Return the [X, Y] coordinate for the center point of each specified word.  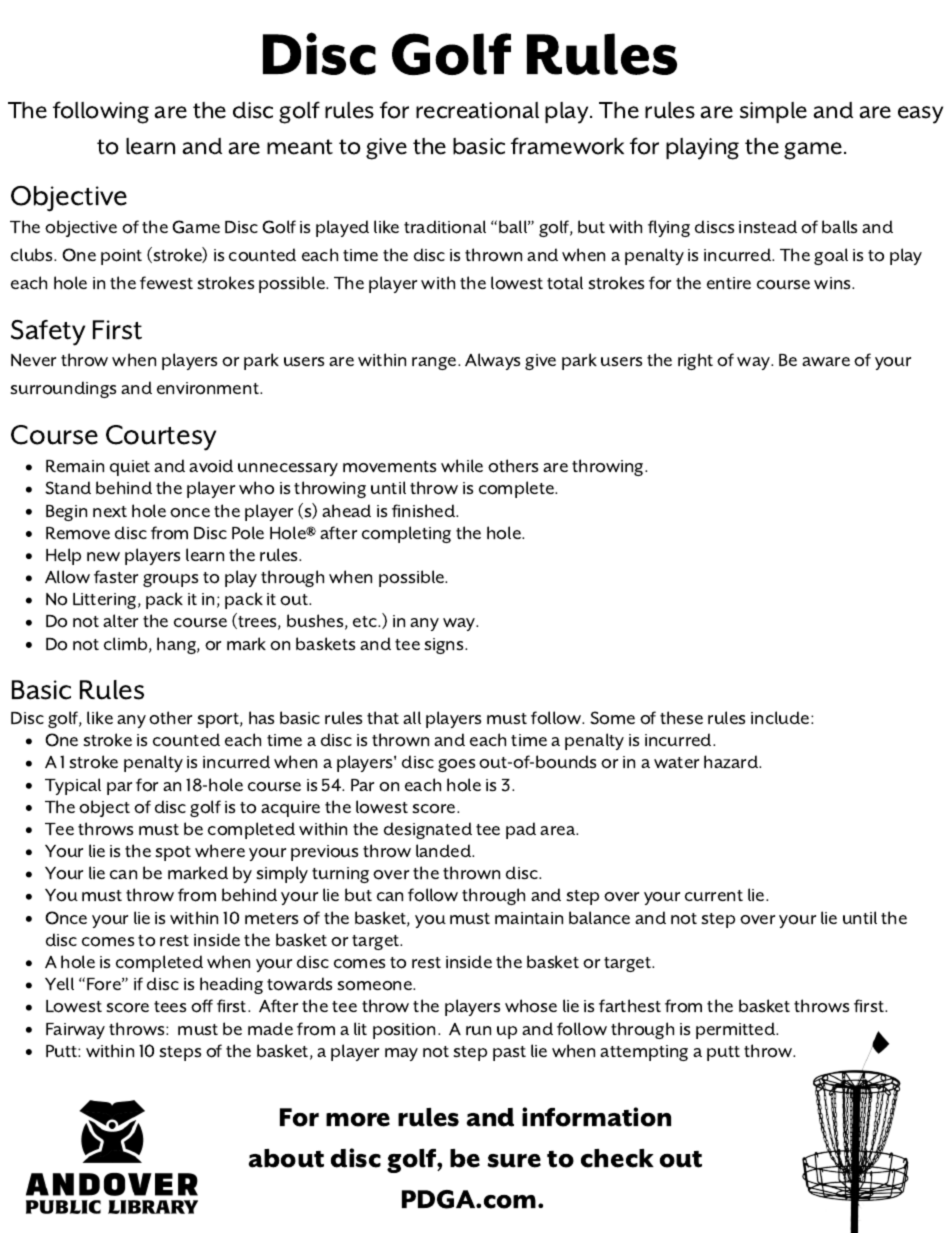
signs [445, 646]
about [286, 1158]
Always [492, 361]
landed [445, 850]
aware [826, 361]
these [681, 717]
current [714, 895]
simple [773, 112]
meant [300, 147]
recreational [477, 110]
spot [173, 853]
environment [209, 388]
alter [120, 620]
